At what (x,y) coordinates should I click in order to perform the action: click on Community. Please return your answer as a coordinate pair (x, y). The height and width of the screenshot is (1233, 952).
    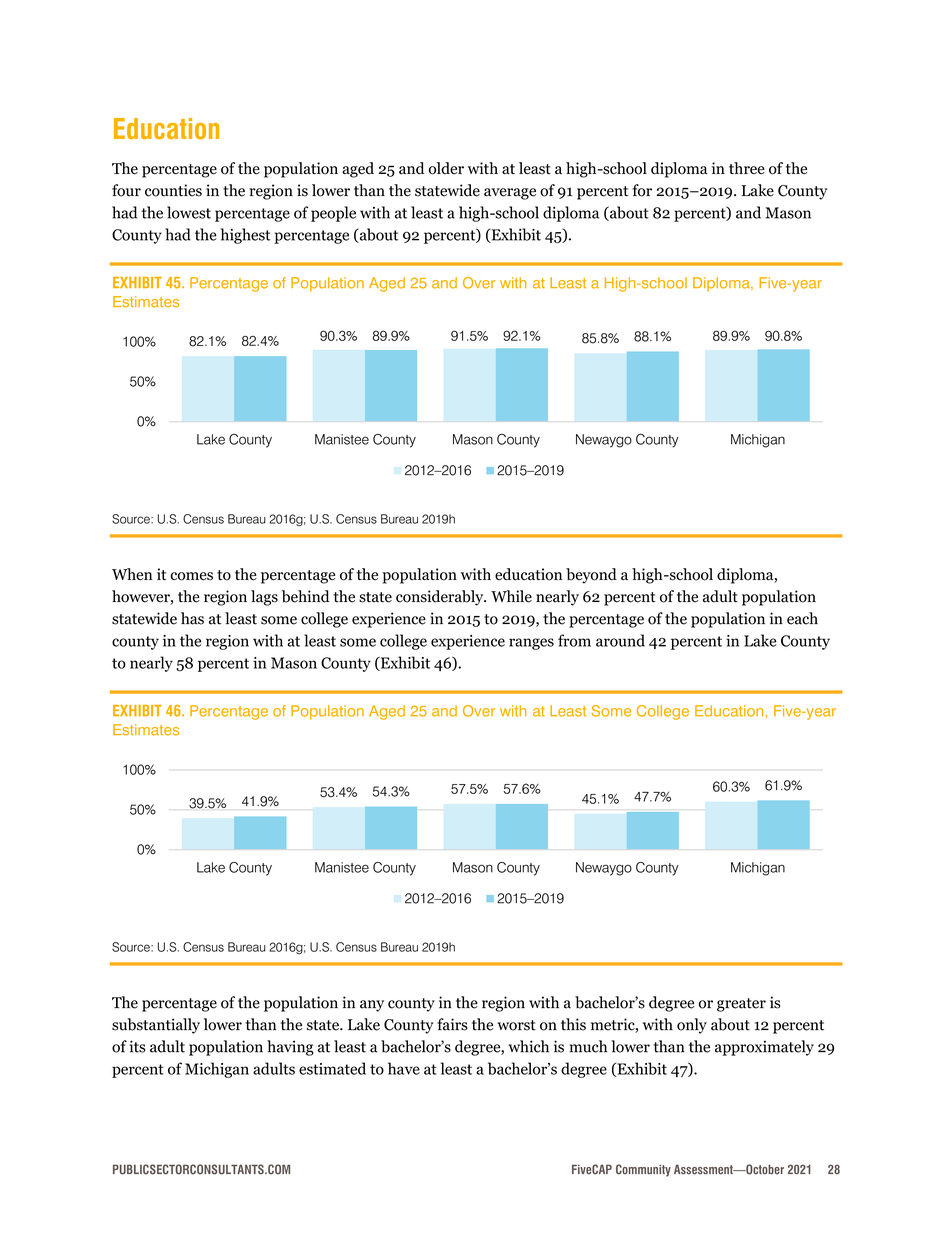
    Looking at the image, I should click on (643, 1170).
